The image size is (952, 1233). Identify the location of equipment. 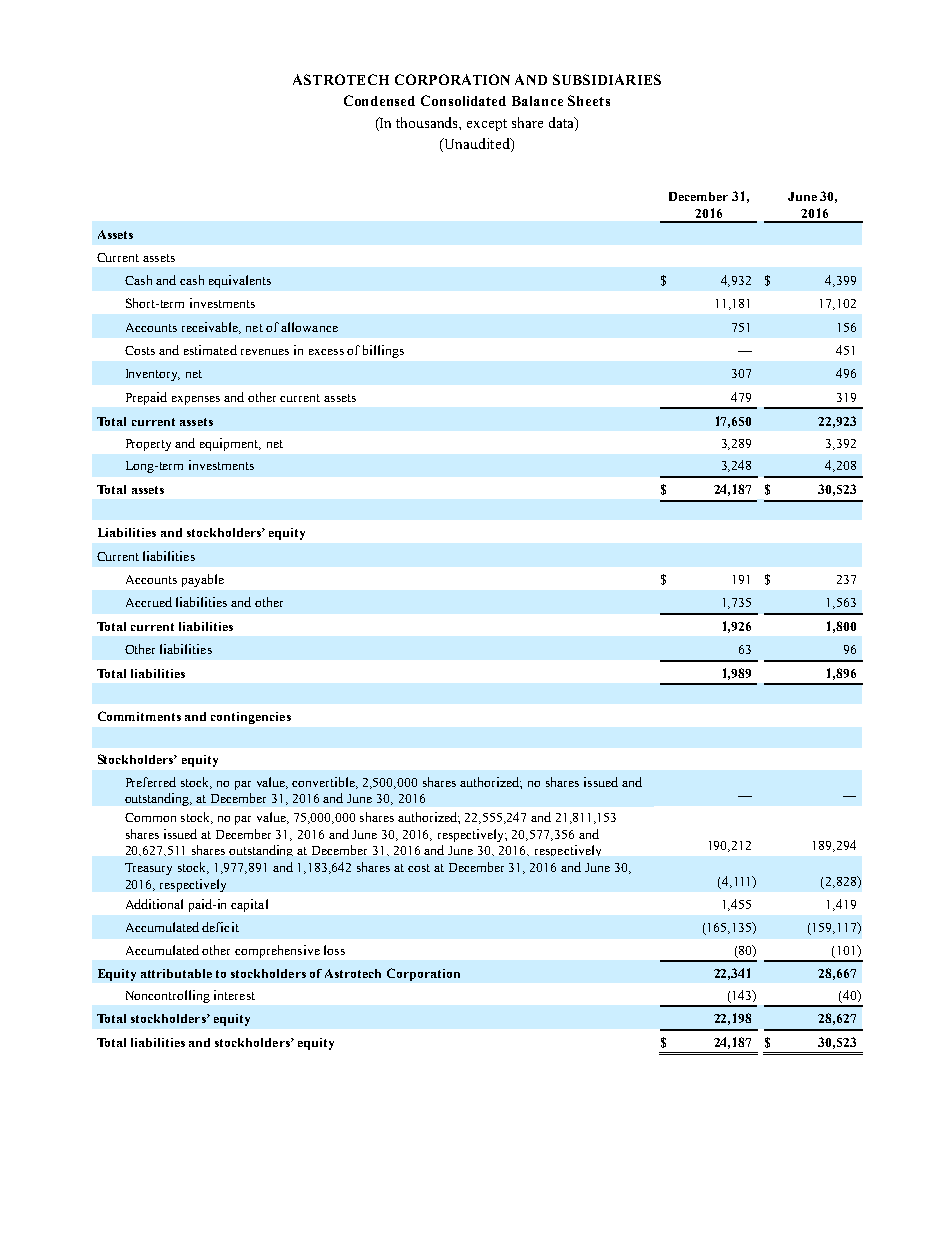
(230, 444).
